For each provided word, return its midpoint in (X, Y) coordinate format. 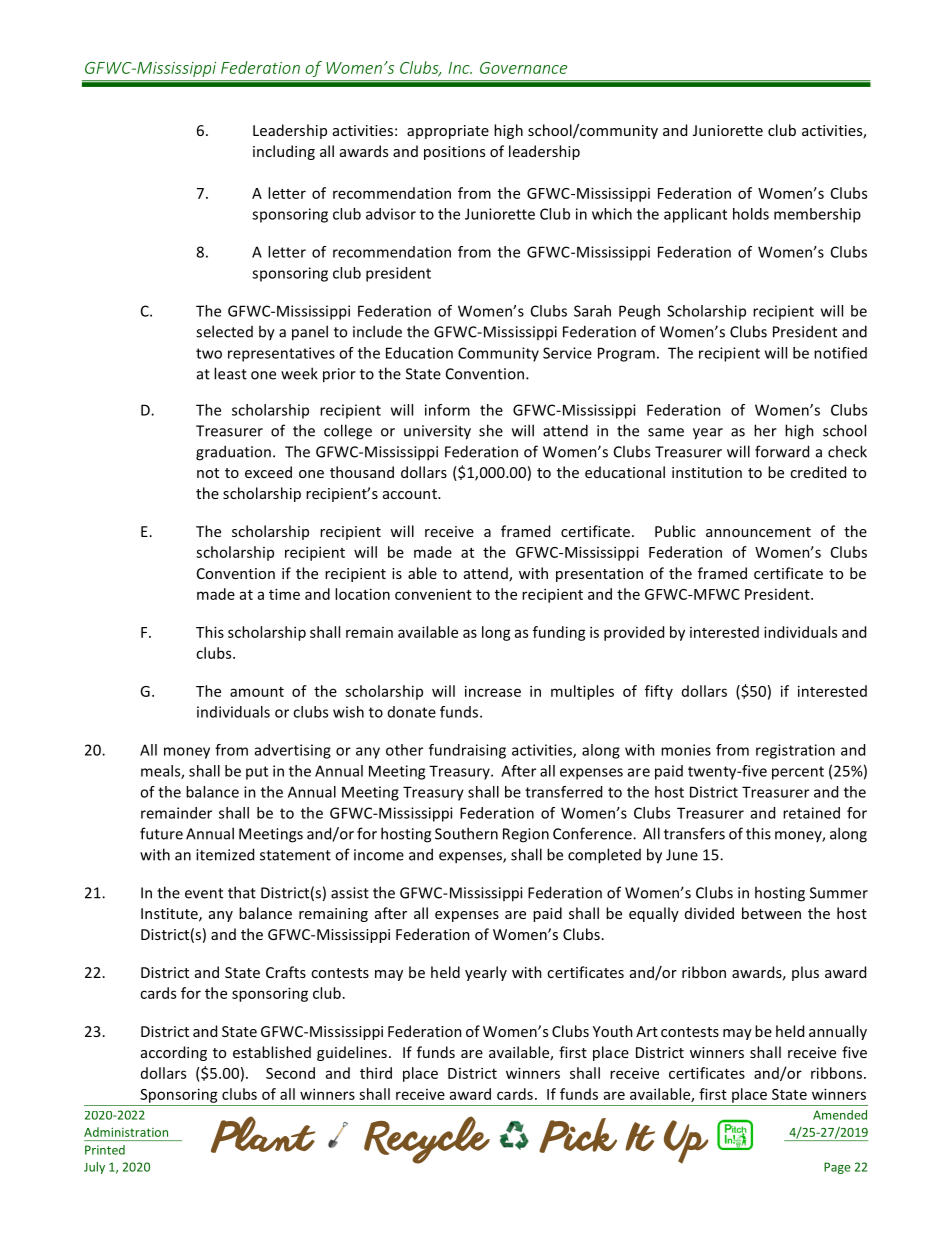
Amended (840, 1115)
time (284, 594)
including (284, 152)
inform (447, 410)
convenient (433, 594)
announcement (758, 532)
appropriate (448, 132)
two (209, 353)
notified (840, 353)
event (204, 893)
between (771, 913)
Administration (126, 1132)
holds (751, 214)
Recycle (427, 1140)
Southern (466, 833)
